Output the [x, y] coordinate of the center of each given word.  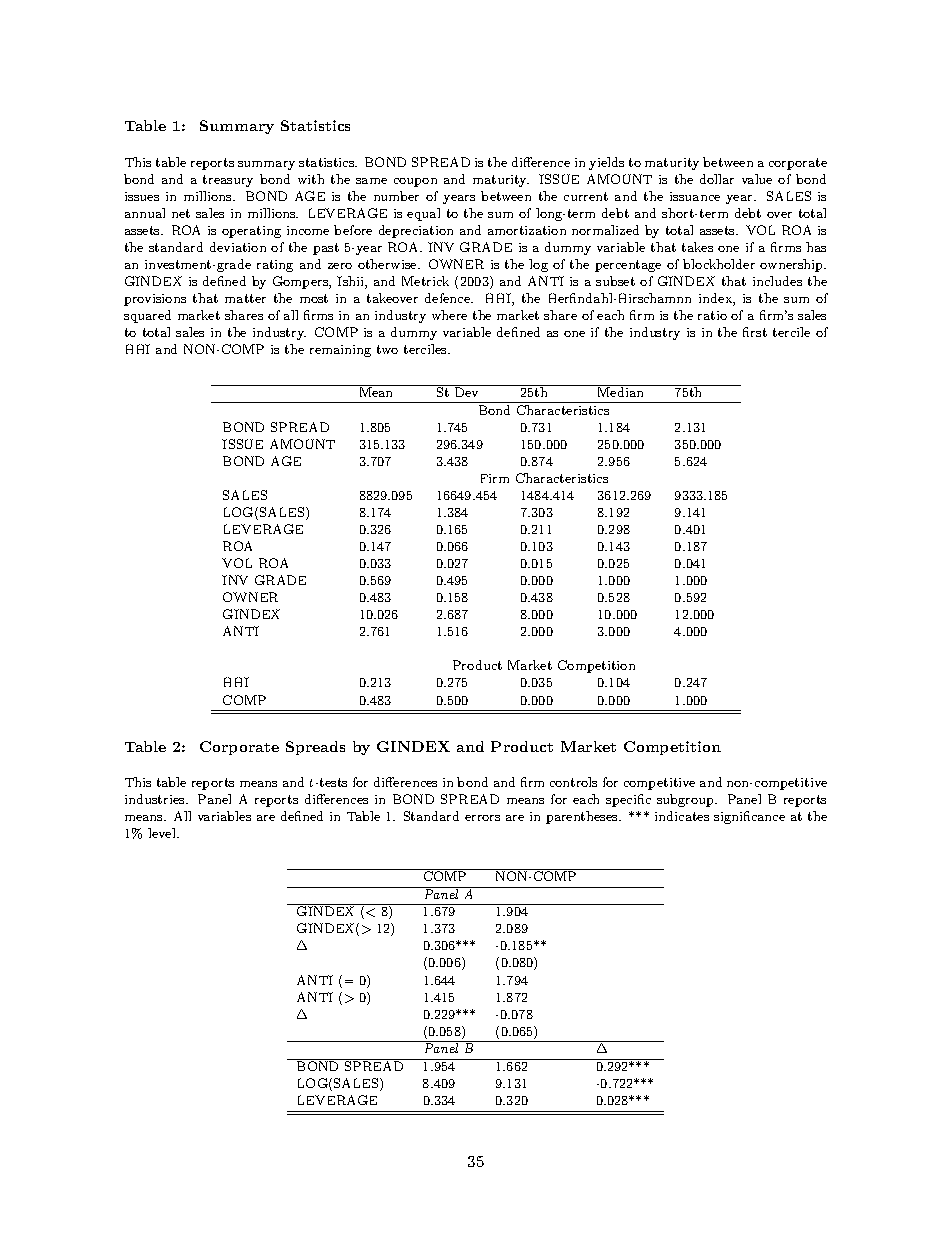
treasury [228, 181]
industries [156, 799]
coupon [415, 182]
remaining [340, 351]
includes [777, 281]
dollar [717, 179]
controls [573, 782]
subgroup [686, 800]
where [449, 315]
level [163, 833]
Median [621, 391]
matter [245, 298]
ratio [712, 315]
